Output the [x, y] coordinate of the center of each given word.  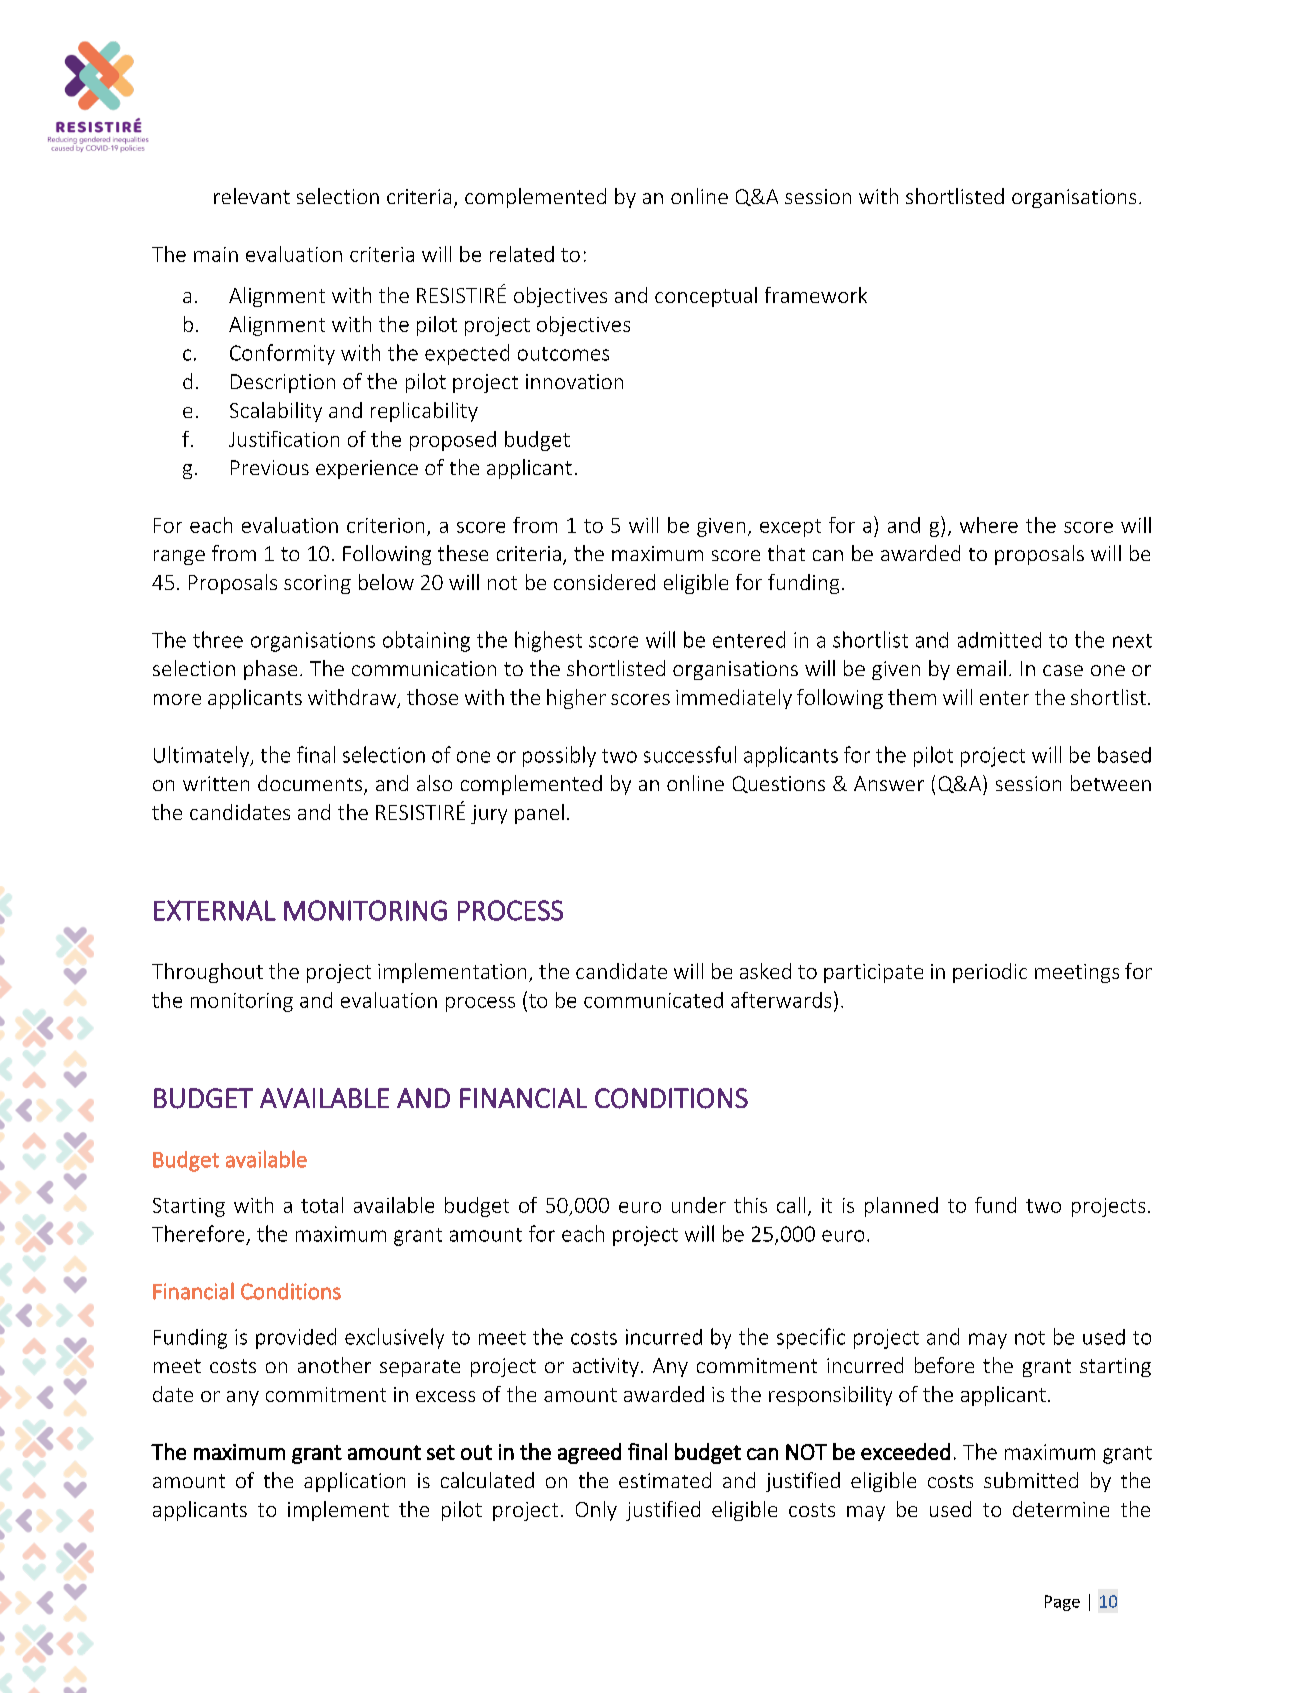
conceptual [706, 297]
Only [596, 1511]
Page [1062, 1603]
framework [816, 295]
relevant [252, 196]
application [354, 1482]
